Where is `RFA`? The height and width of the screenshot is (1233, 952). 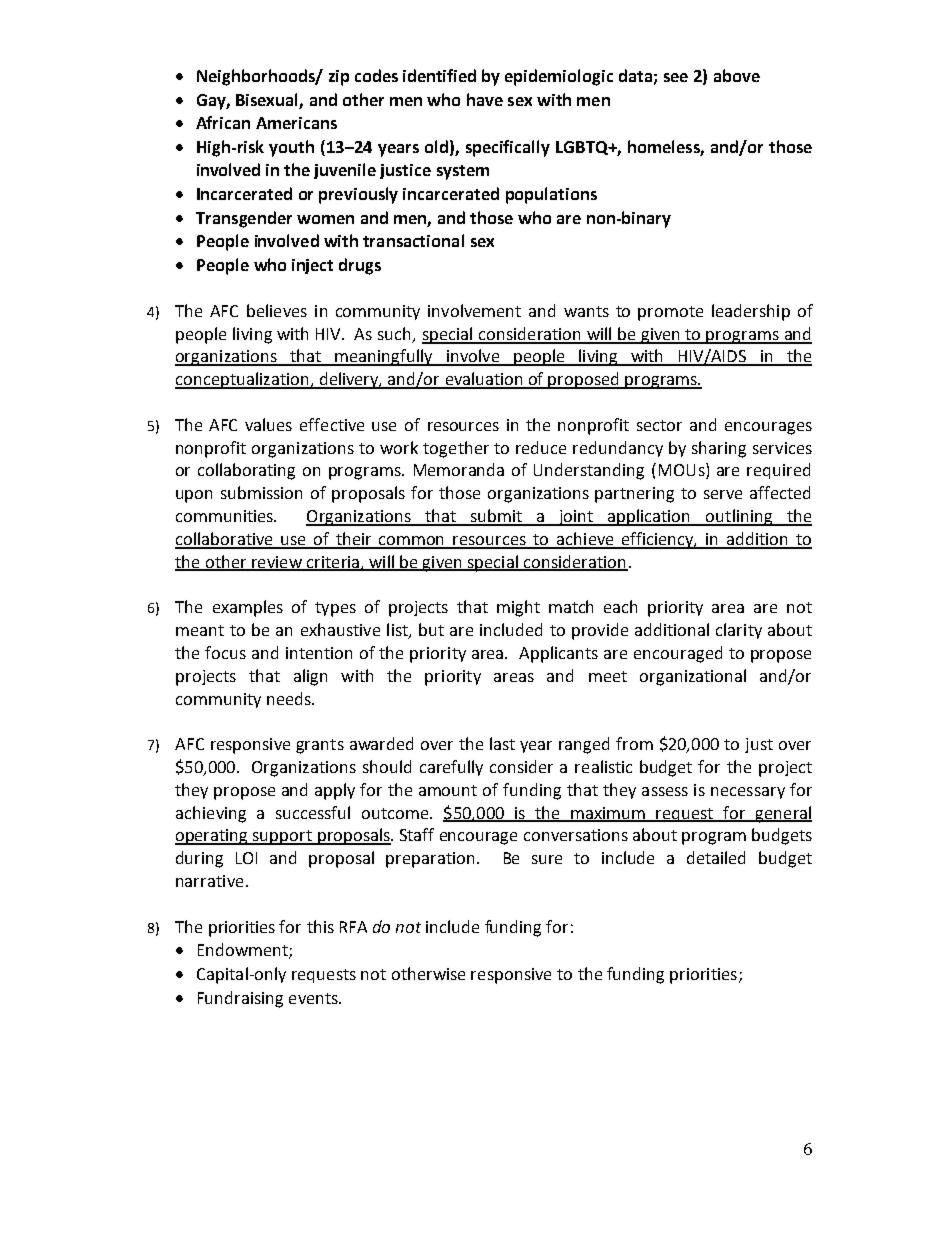
RFA is located at coordinates (353, 927).
